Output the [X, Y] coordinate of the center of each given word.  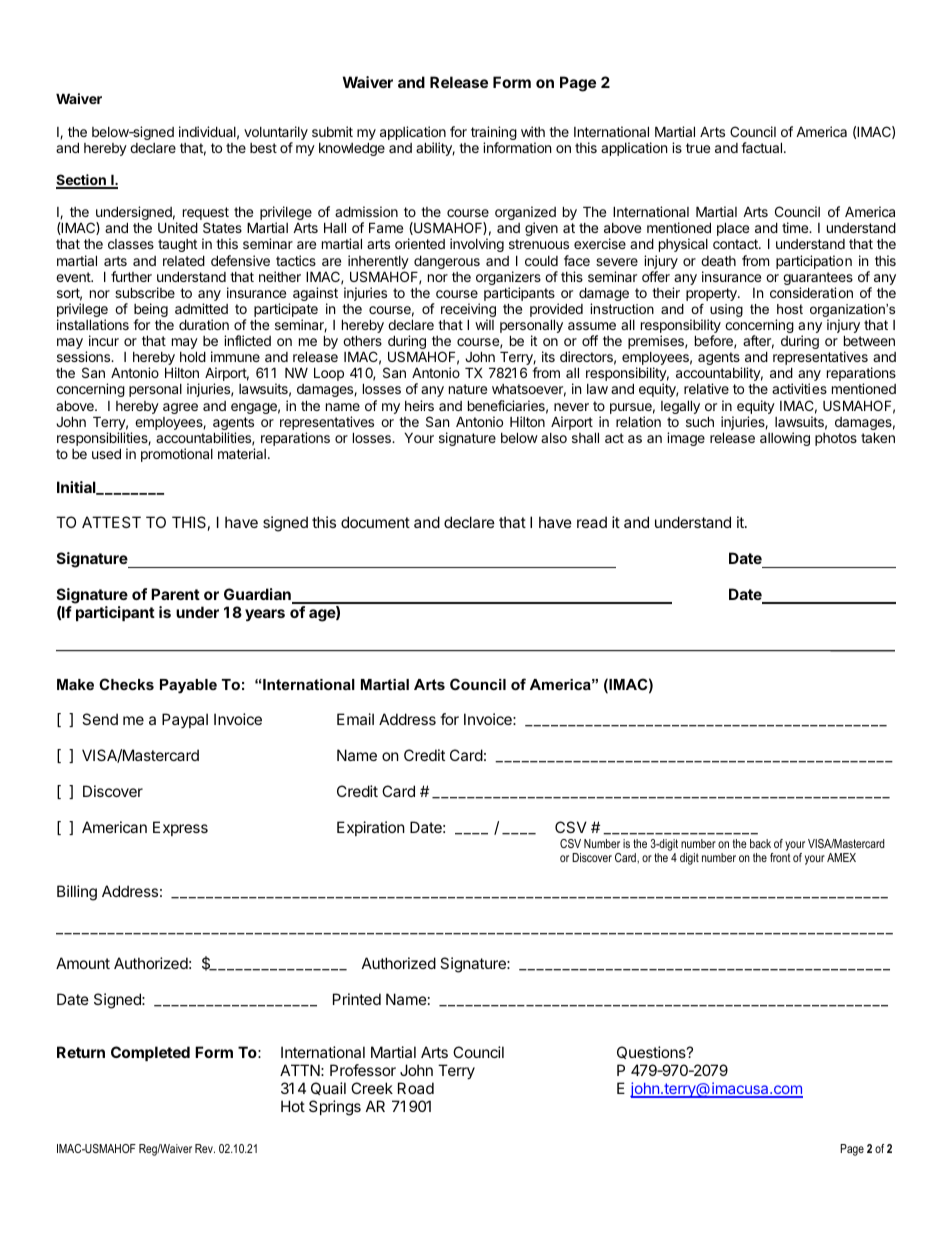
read [592, 522]
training [494, 134]
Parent [175, 594]
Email [355, 719]
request [206, 215]
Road [416, 1088]
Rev [205, 1148]
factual [761, 147]
